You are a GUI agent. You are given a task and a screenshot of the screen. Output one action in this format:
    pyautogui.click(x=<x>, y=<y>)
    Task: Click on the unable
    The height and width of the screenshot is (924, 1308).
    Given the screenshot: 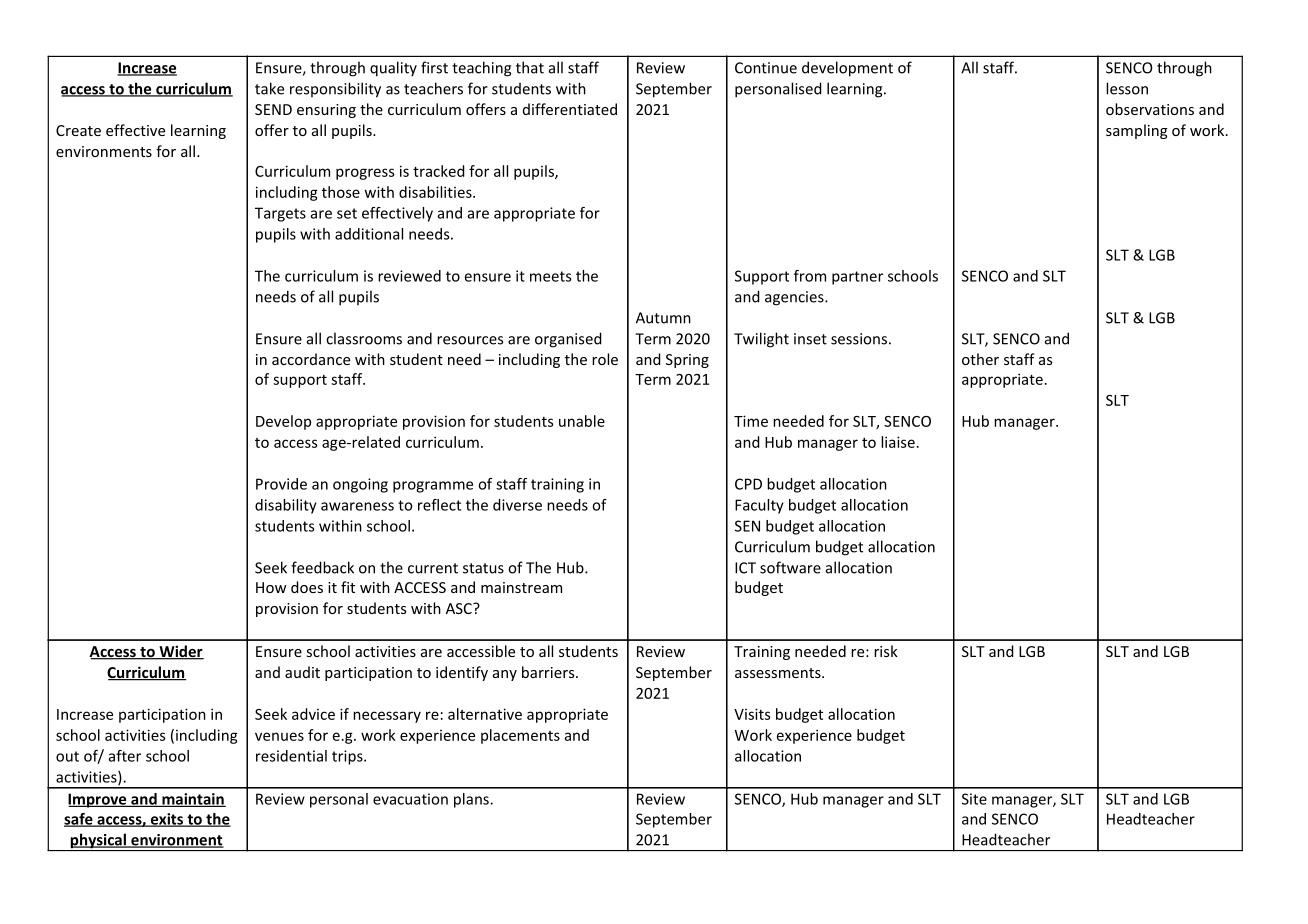 What is the action you would take?
    pyautogui.click(x=582, y=421)
